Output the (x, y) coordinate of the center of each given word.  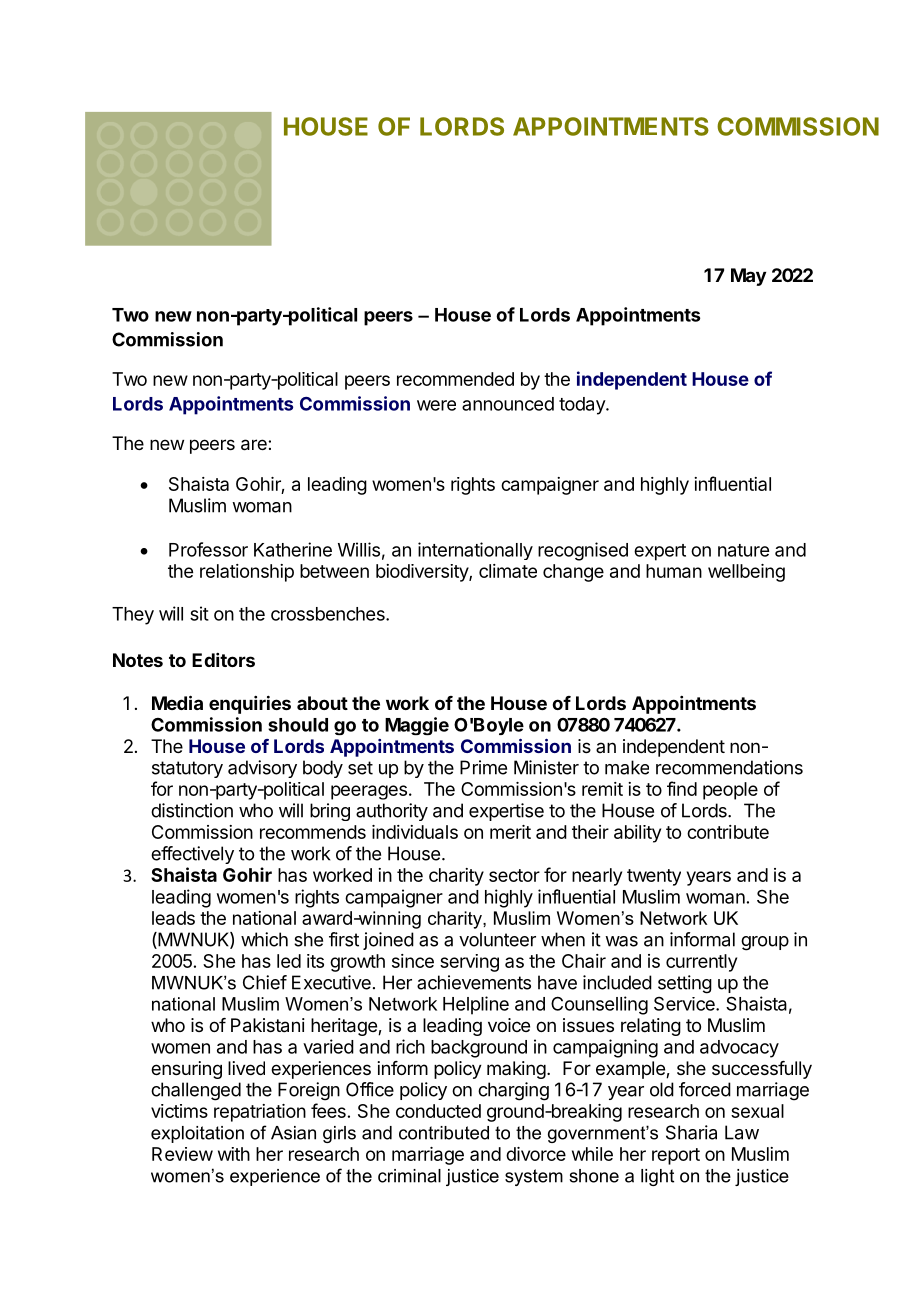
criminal (409, 1176)
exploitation (197, 1134)
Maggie (417, 726)
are (255, 445)
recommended (455, 379)
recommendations (729, 767)
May (748, 277)
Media (177, 702)
